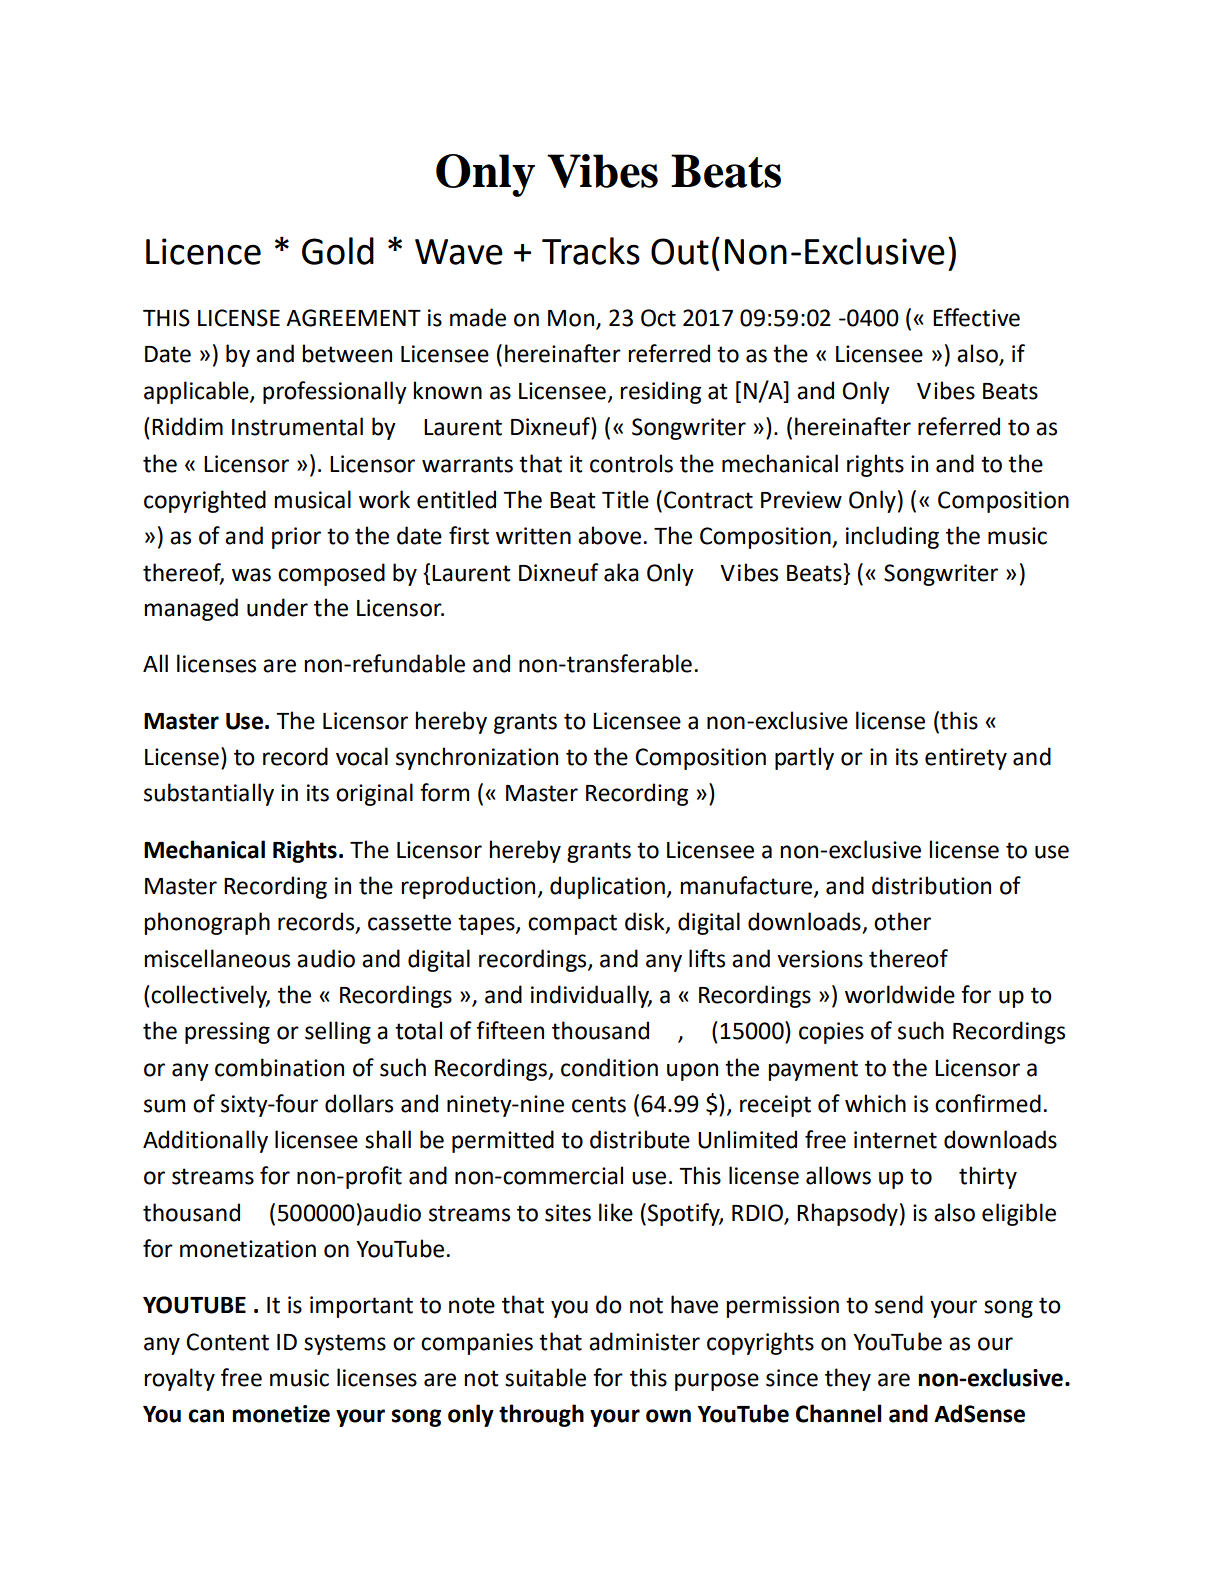 The width and height of the screenshot is (1217, 1575). I want to click on under, so click(277, 607).
